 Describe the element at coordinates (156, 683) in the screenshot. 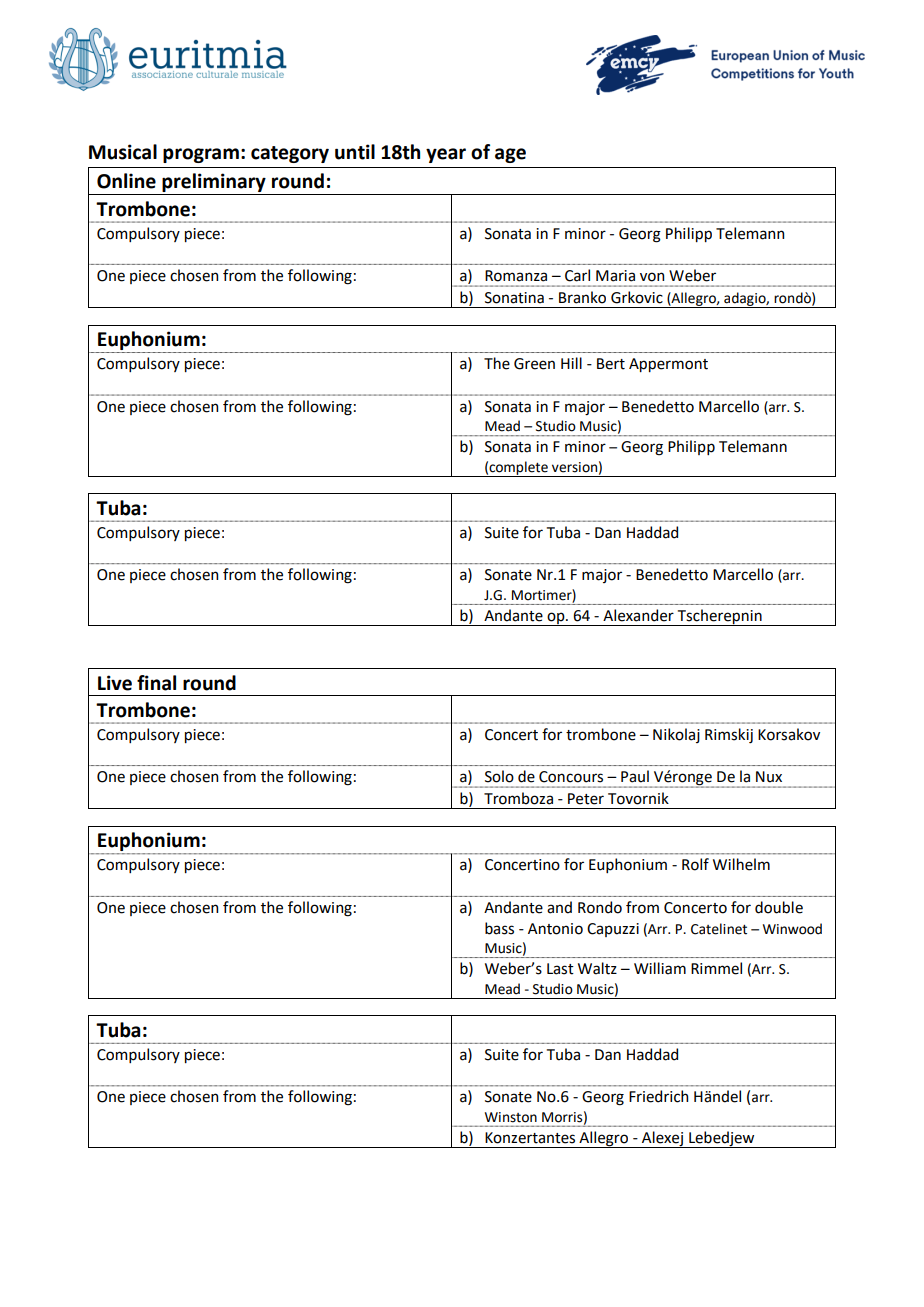

I see `final` at that location.
